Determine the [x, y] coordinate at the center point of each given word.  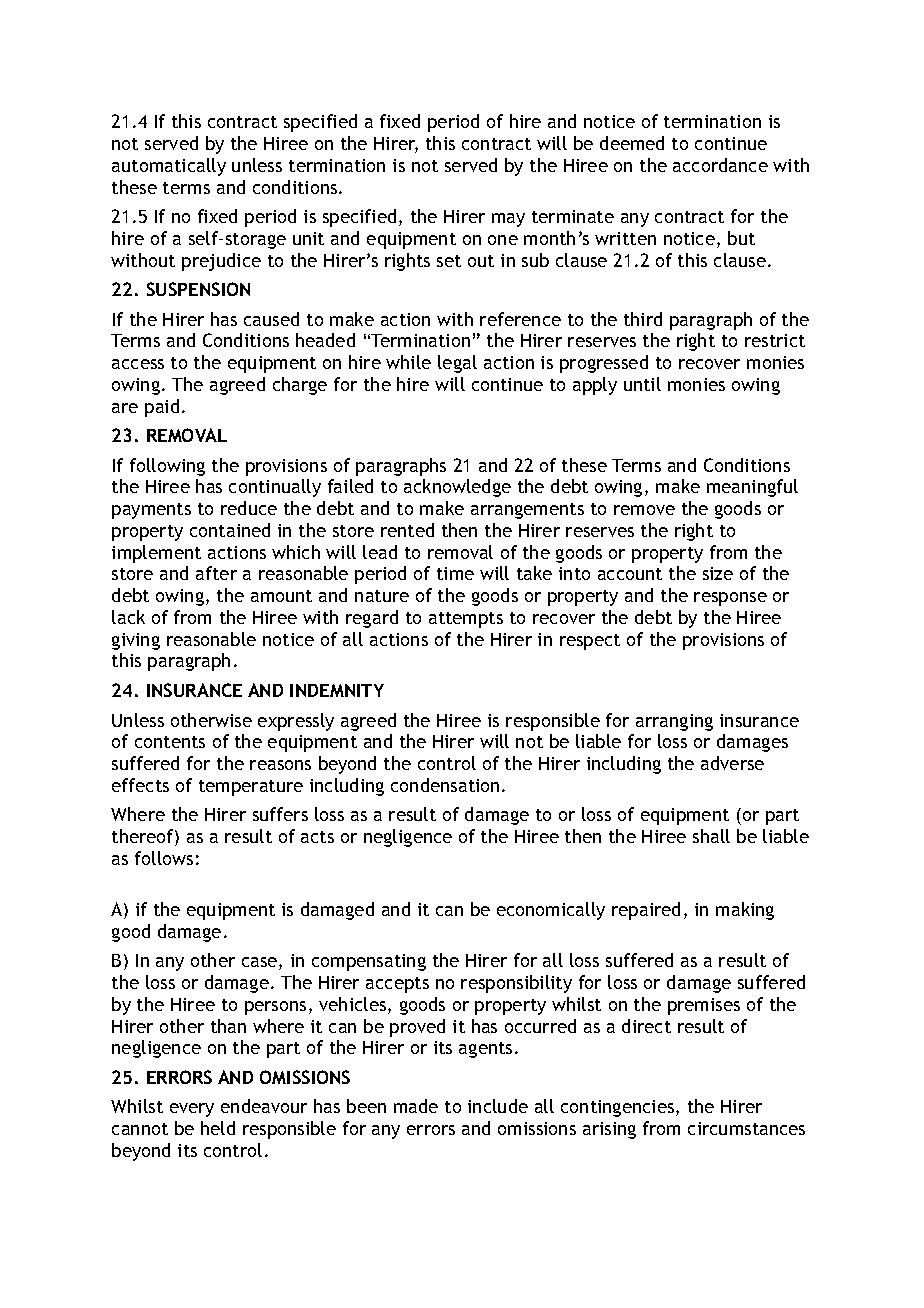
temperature [251, 788]
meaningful [752, 488]
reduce [249, 508]
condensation [445, 785]
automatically [169, 167]
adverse [732, 763]
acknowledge [457, 488]
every [192, 1110]
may [508, 220]
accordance [720, 165]
